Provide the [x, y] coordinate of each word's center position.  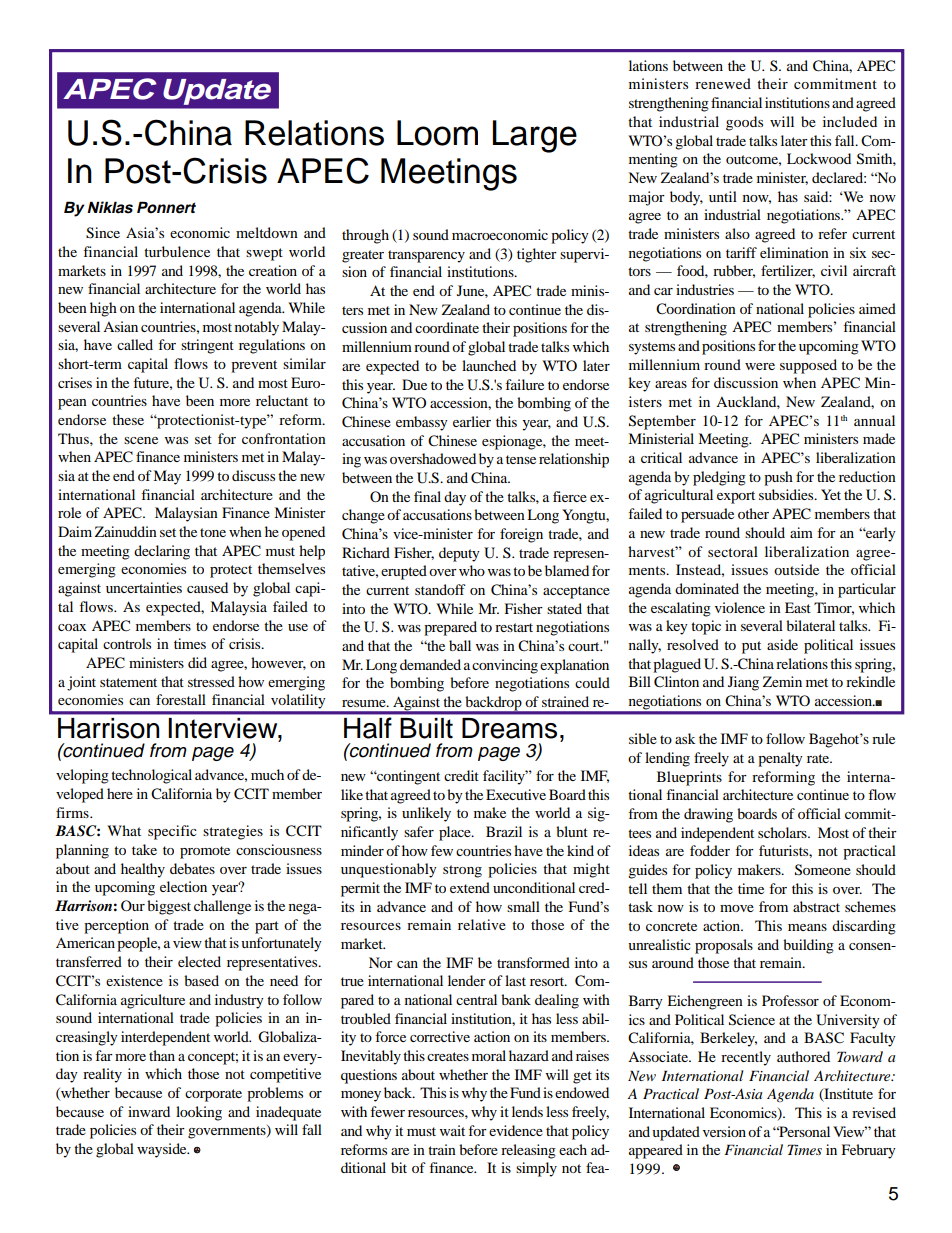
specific [172, 832]
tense [521, 459]
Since [103, 233]
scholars [783, 832]
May [167, 477]
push [778, 478]
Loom [437, 133]
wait [452, 1130]
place [456, 833]
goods [744, 123]
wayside [163, 1150]
